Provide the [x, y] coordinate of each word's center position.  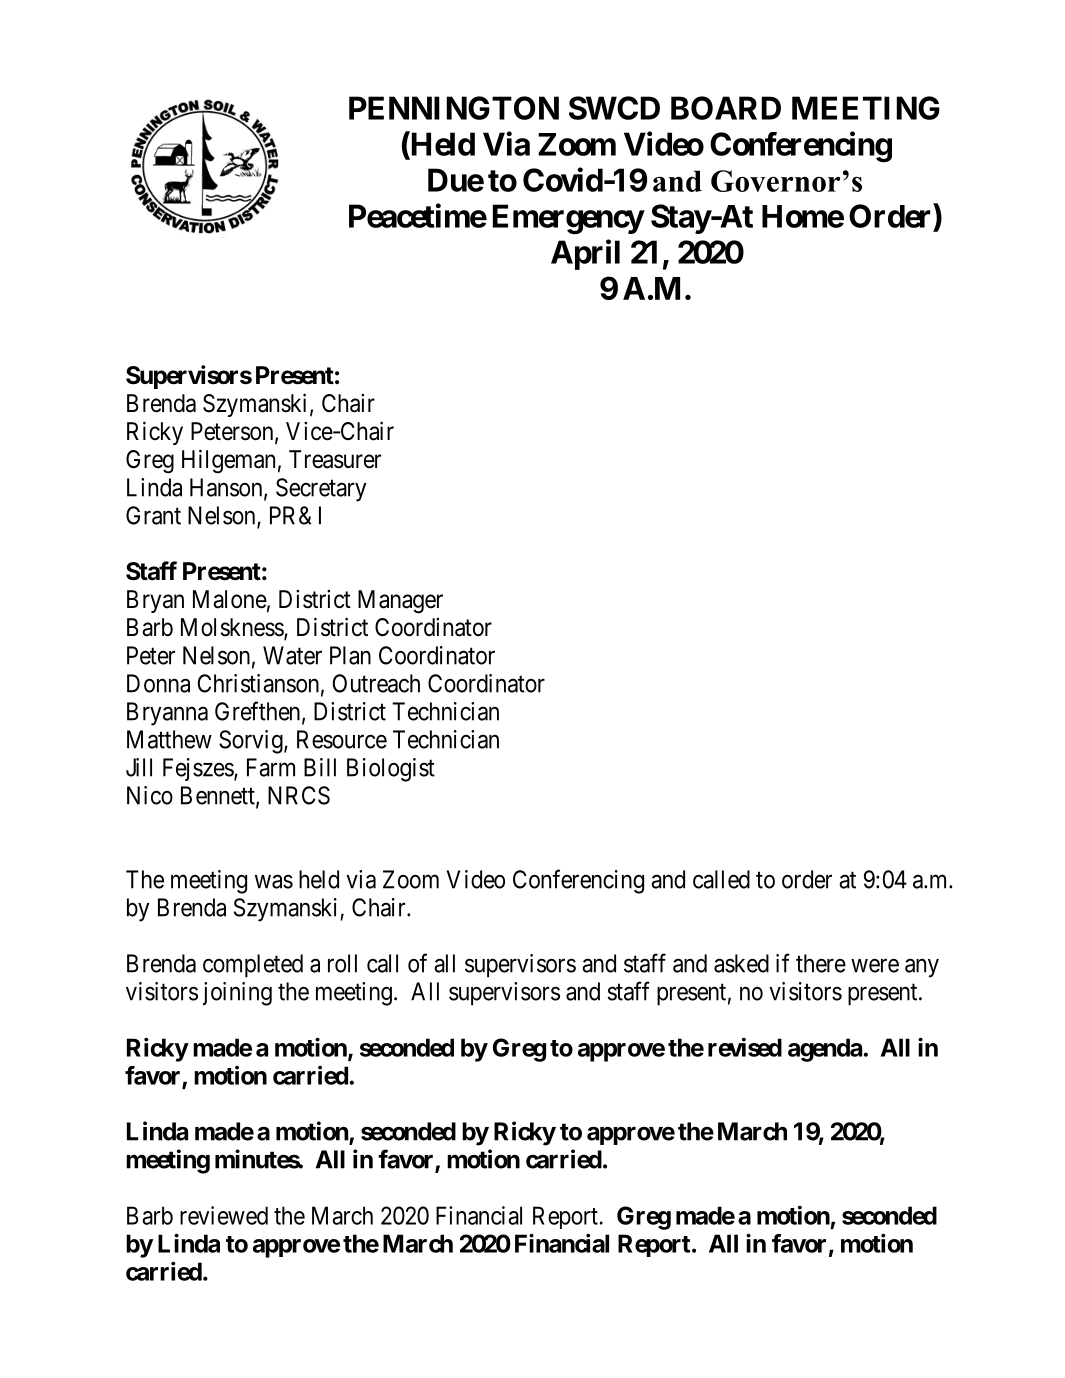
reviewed [224, 1215]
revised [745, 1047]
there [821, 963]
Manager [400, 602]
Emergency [568, 219]
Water [292, 655]
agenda [825, 1050]
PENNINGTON [454, 108]
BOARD [726, 108]
